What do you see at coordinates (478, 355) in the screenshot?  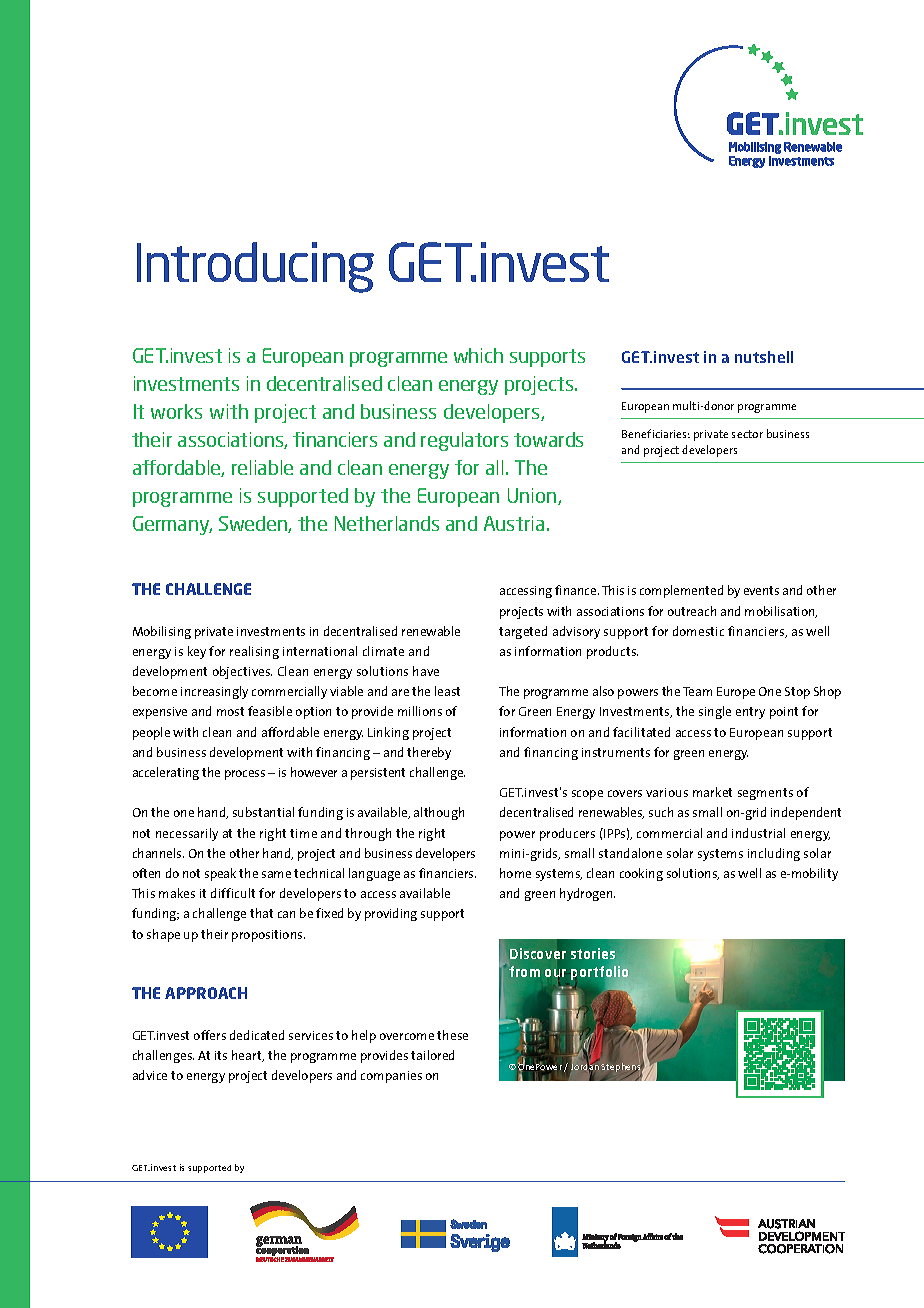 I see `which` at bounding box center [478, 355].
